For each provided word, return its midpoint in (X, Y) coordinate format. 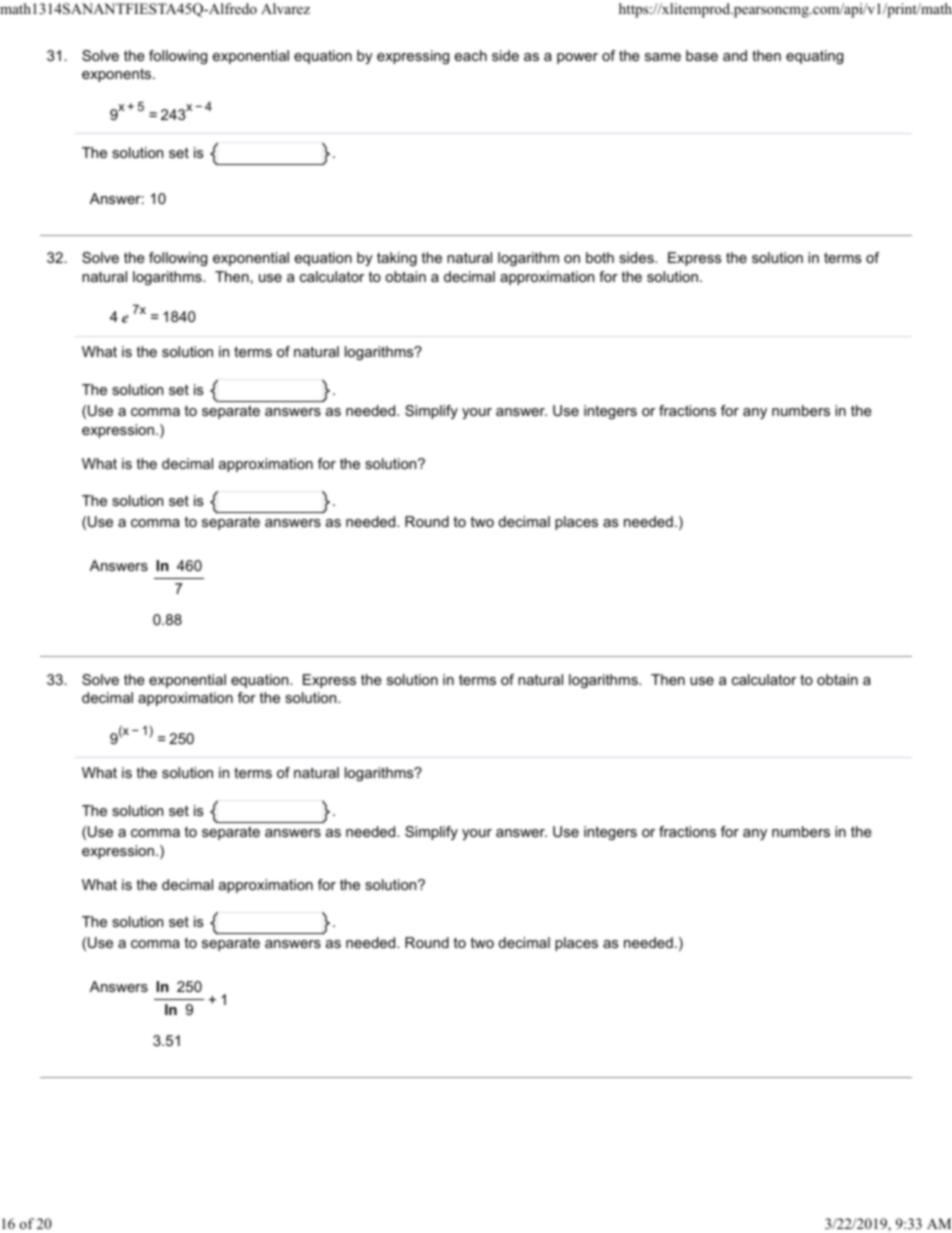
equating (814, 57)
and (735, 55)
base (702, 55)
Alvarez (285, 8)
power (577, 58)
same (663, 57)
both (600, 257)
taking (397, 259)
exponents (118, 75)
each (471, 55)
